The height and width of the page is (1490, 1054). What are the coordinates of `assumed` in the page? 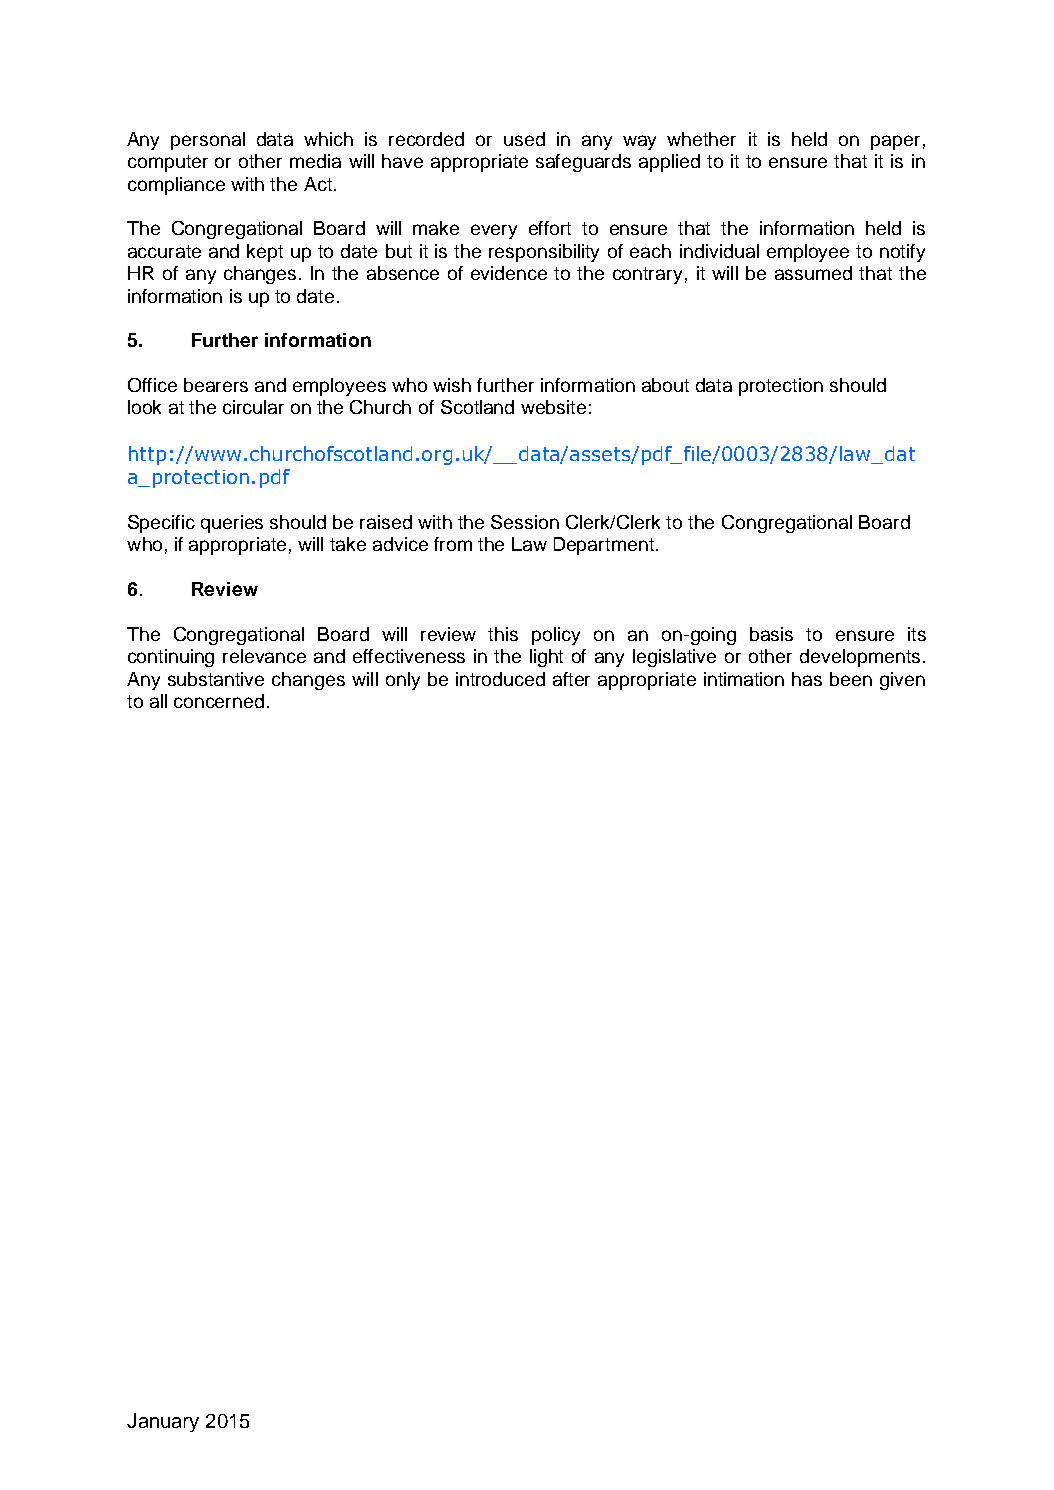 It's located at (813, 273).
